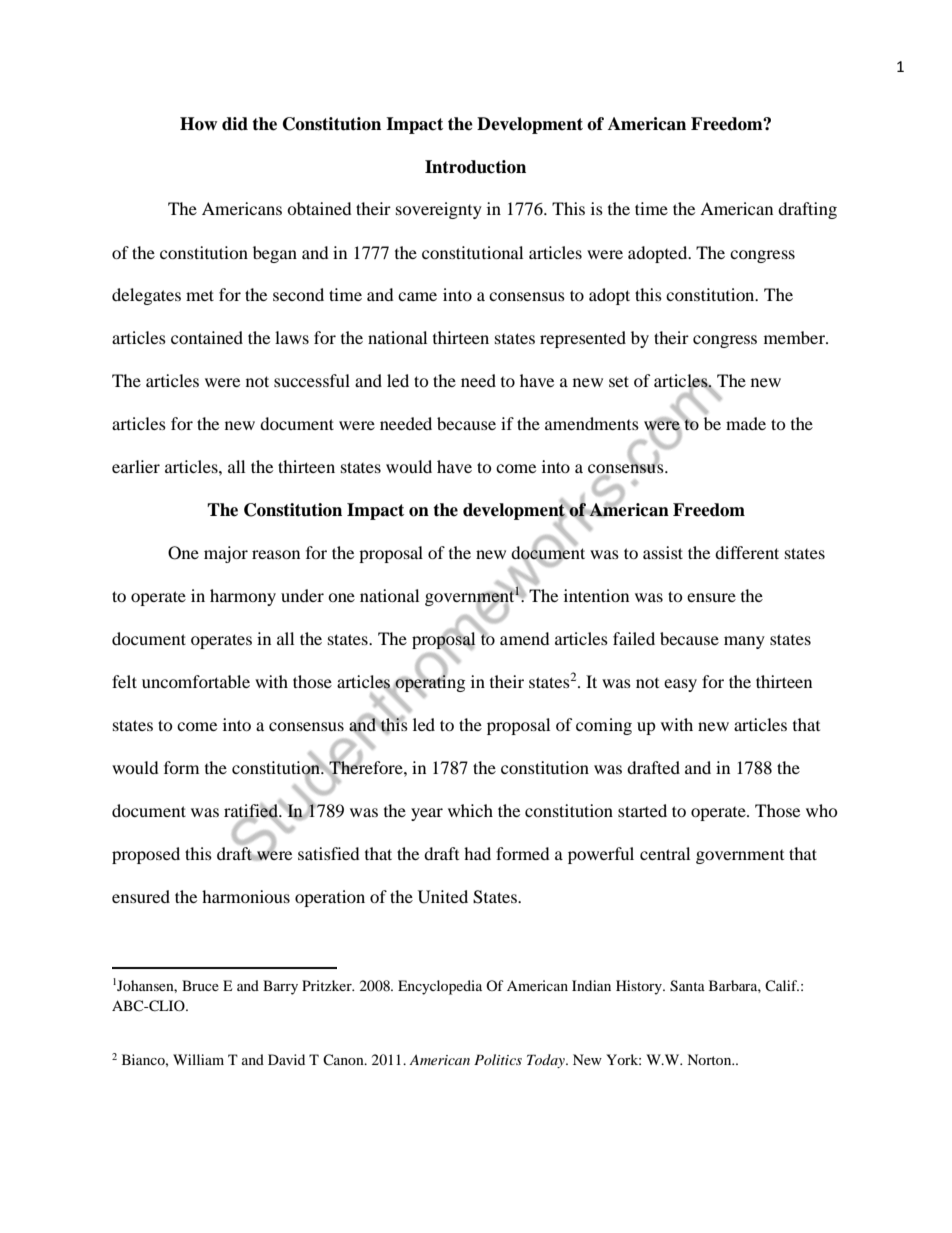  What do you see at coordinates (680, 685) in the screenshot?
I see `easy` at bounding box center [680, 685].
